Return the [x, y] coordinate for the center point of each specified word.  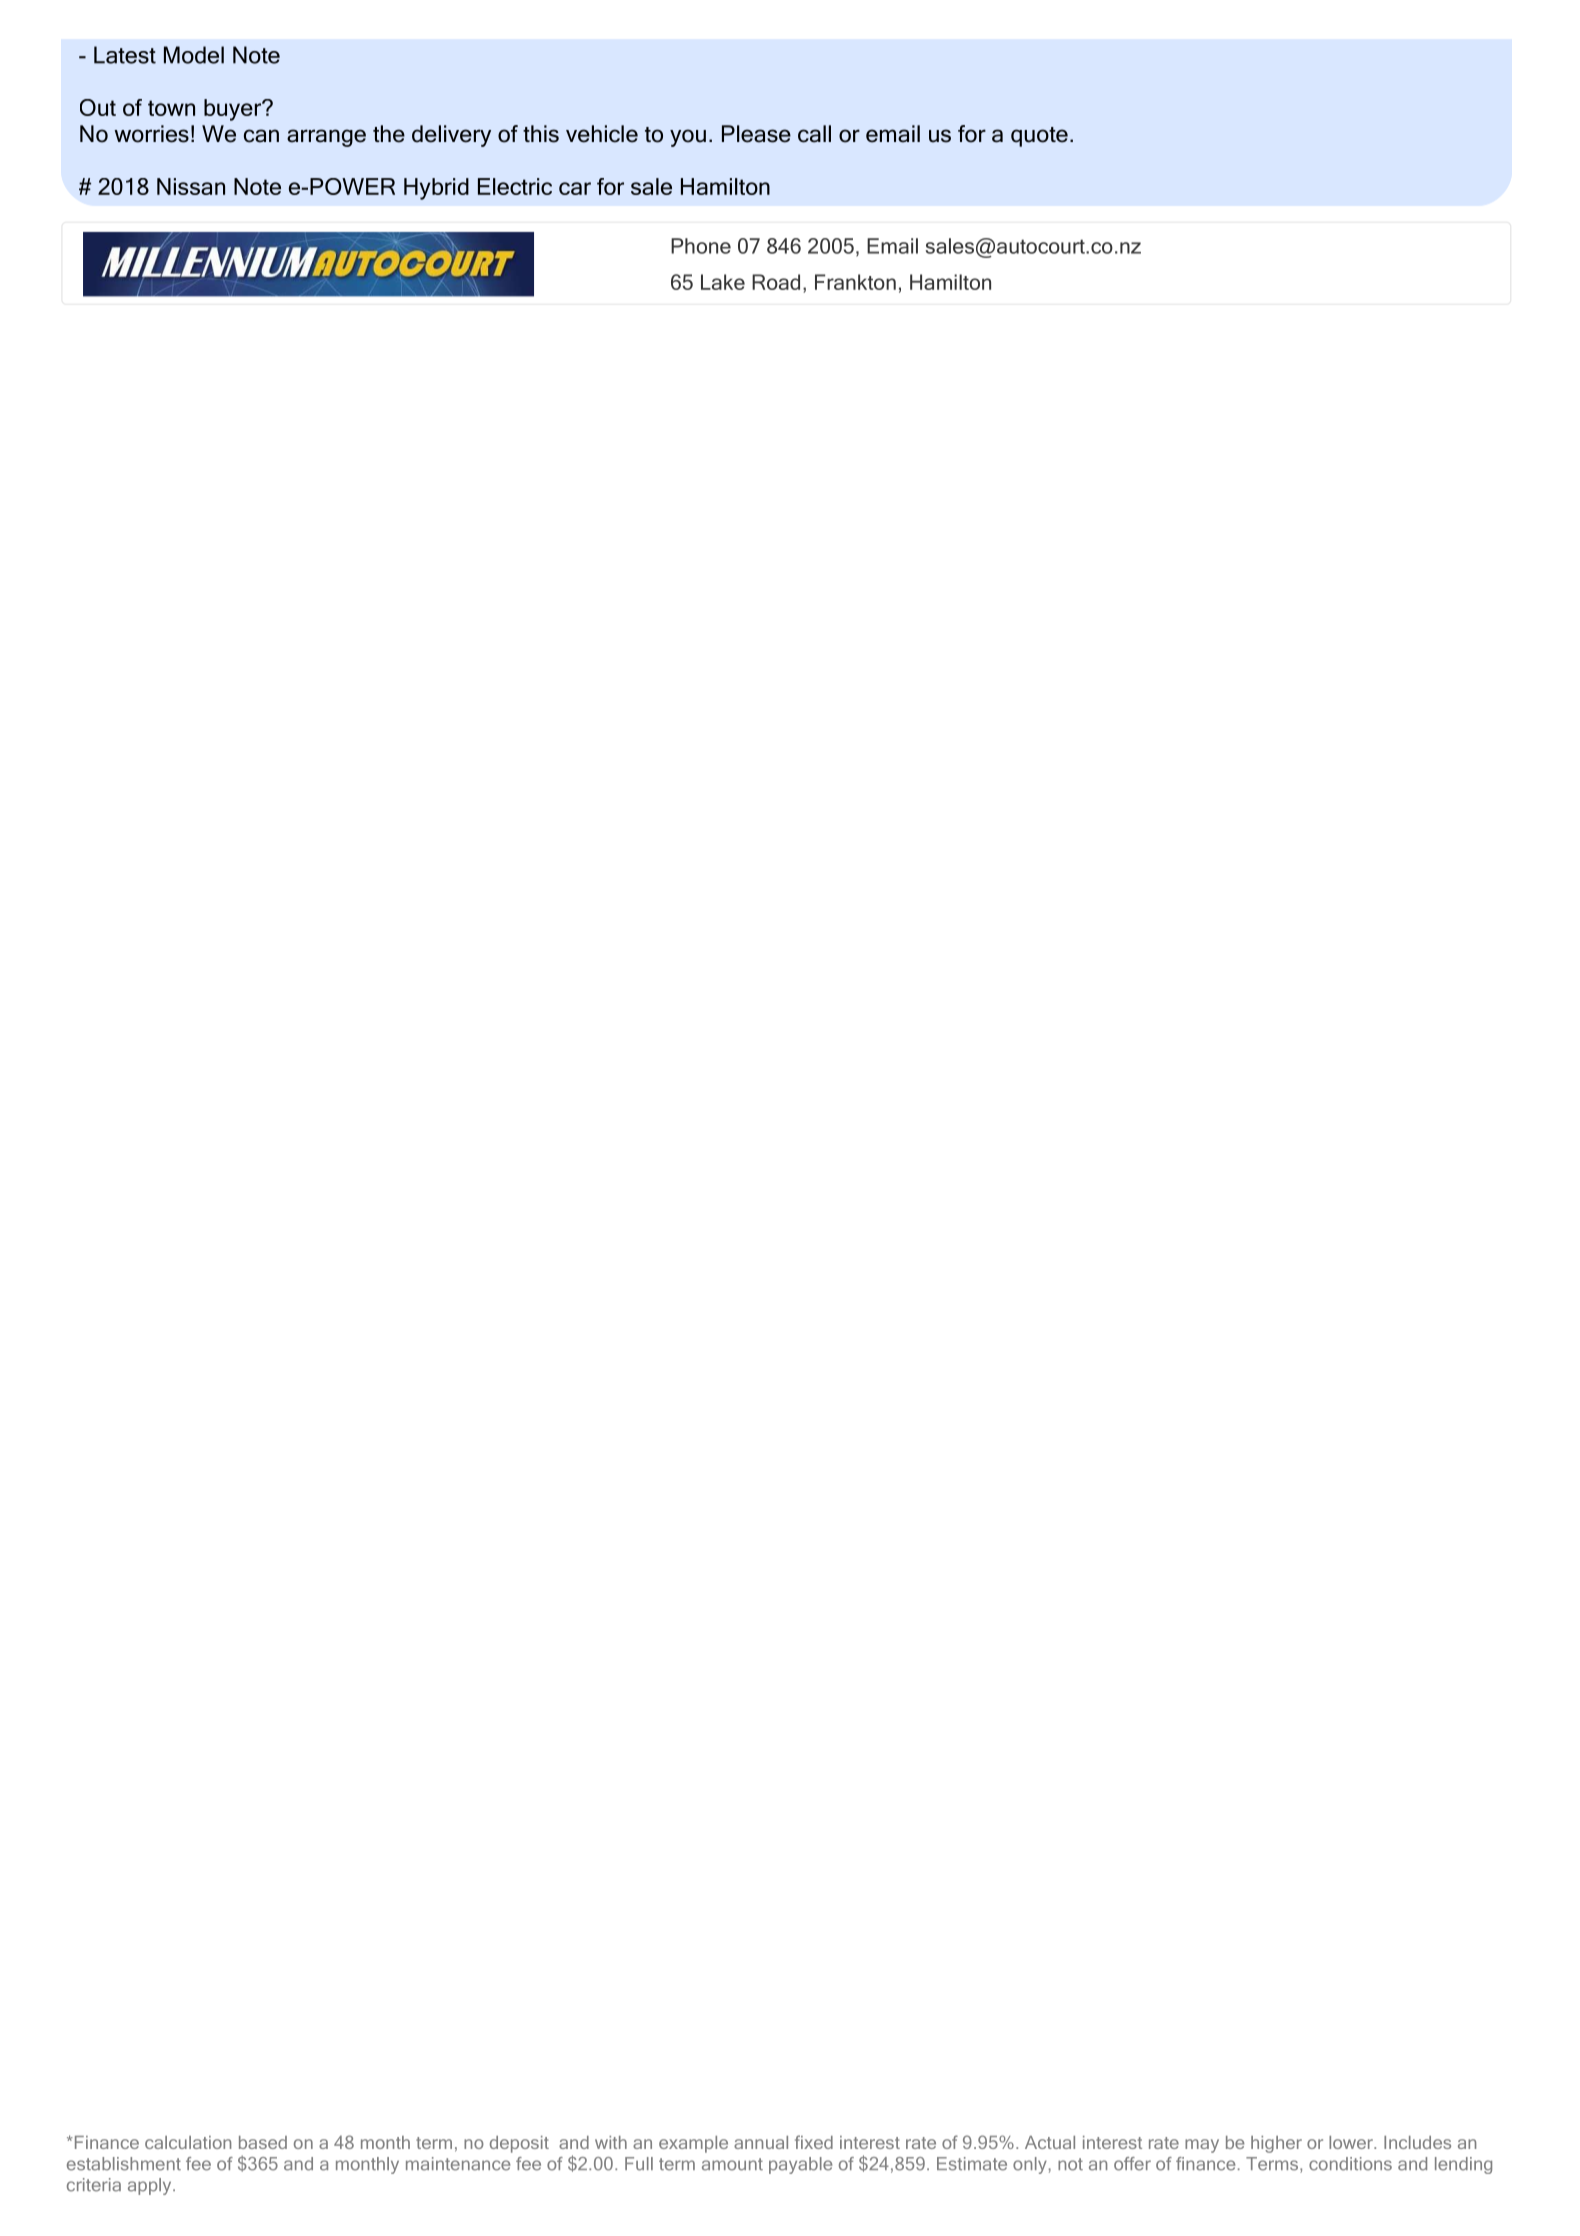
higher [1276, 2144]
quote [1039, 137]
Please [756, 134]
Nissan [191, 186]
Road [776, 282]
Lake [723, 282]
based [263, 2142]
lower [1352, 2142]
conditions [1350, 2164]
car [575, 188]
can [261, 136]
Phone [701, 246]
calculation [188, 2142]
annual [761, 2142]
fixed [814, 2142]
